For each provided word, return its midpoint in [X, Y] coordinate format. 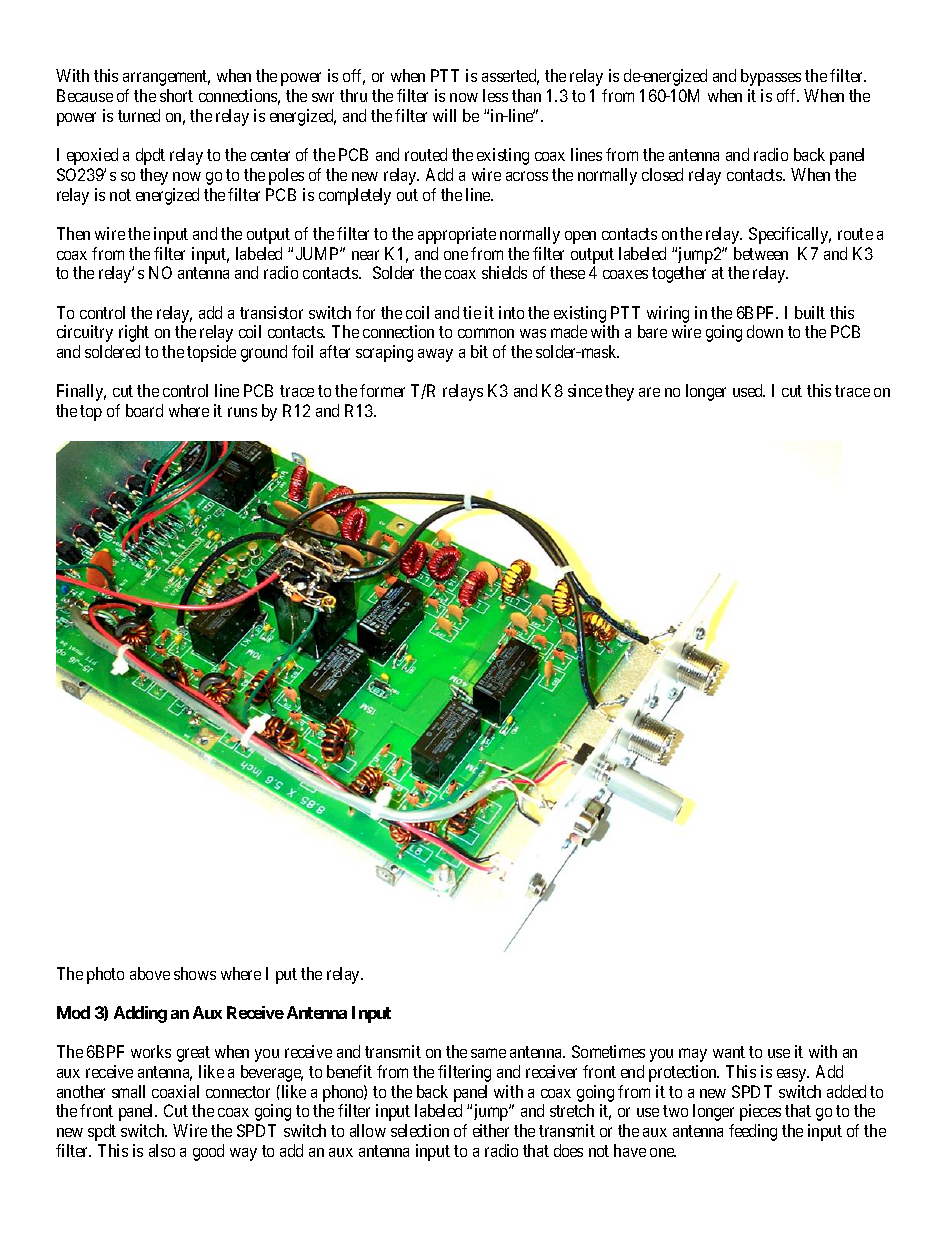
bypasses [771, 77]
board [144, 410]
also [162, 1150]
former [382, 390]
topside [211, 353]
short [176, 95]
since [585, 390]
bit [479, 351]
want [729, 1052]
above [150, 973]
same [488, 1053]
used [749, 390]
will [444, 115]
